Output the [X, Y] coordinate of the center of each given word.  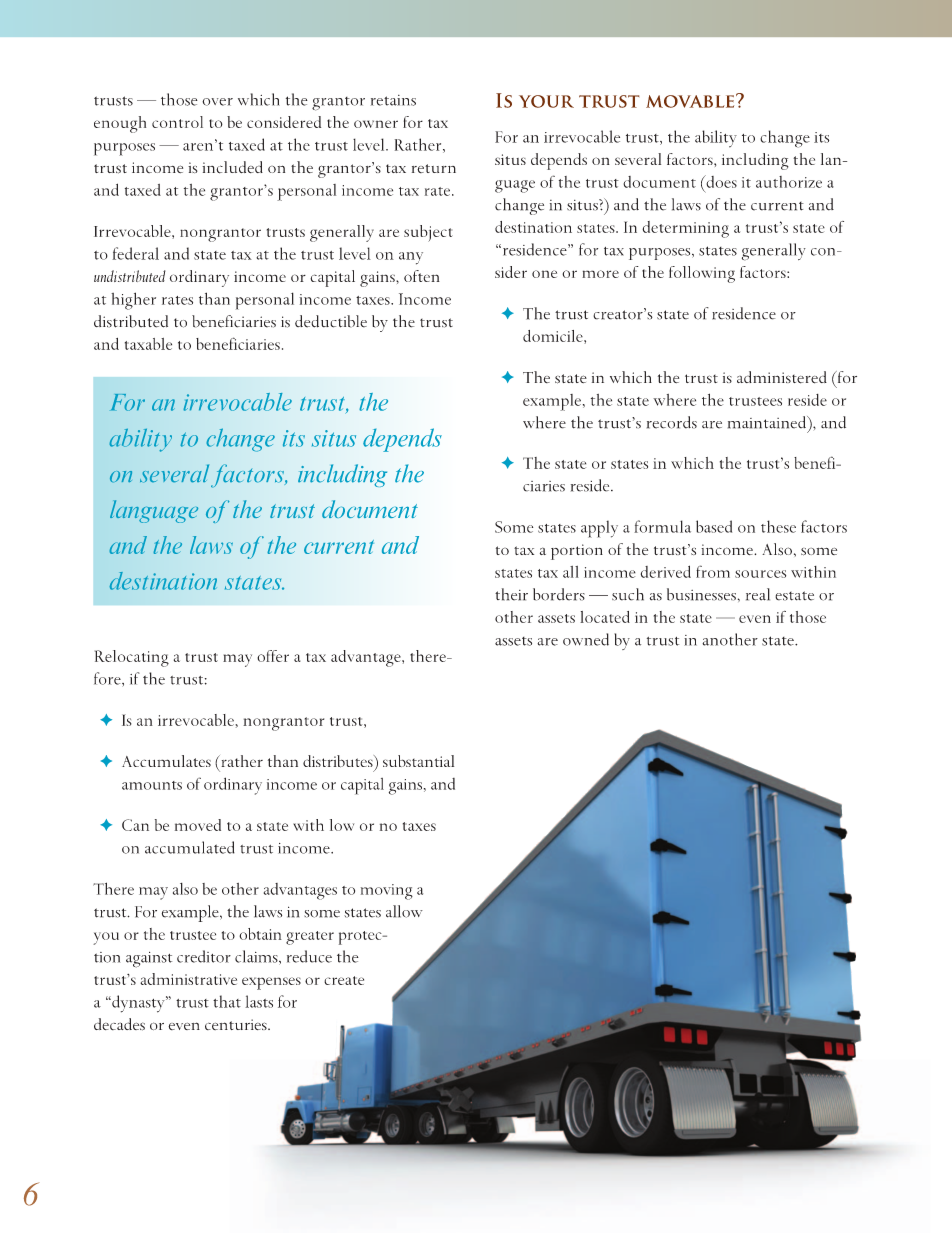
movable [691, 101]
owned [586, 639]
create [344, 980]
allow [404, 911]
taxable [148, 344]
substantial [418, 761]
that [227, 1001]
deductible [331, 321]
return [434, 168]
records [672, 422]
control [177, 122]
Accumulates [166, 761]
